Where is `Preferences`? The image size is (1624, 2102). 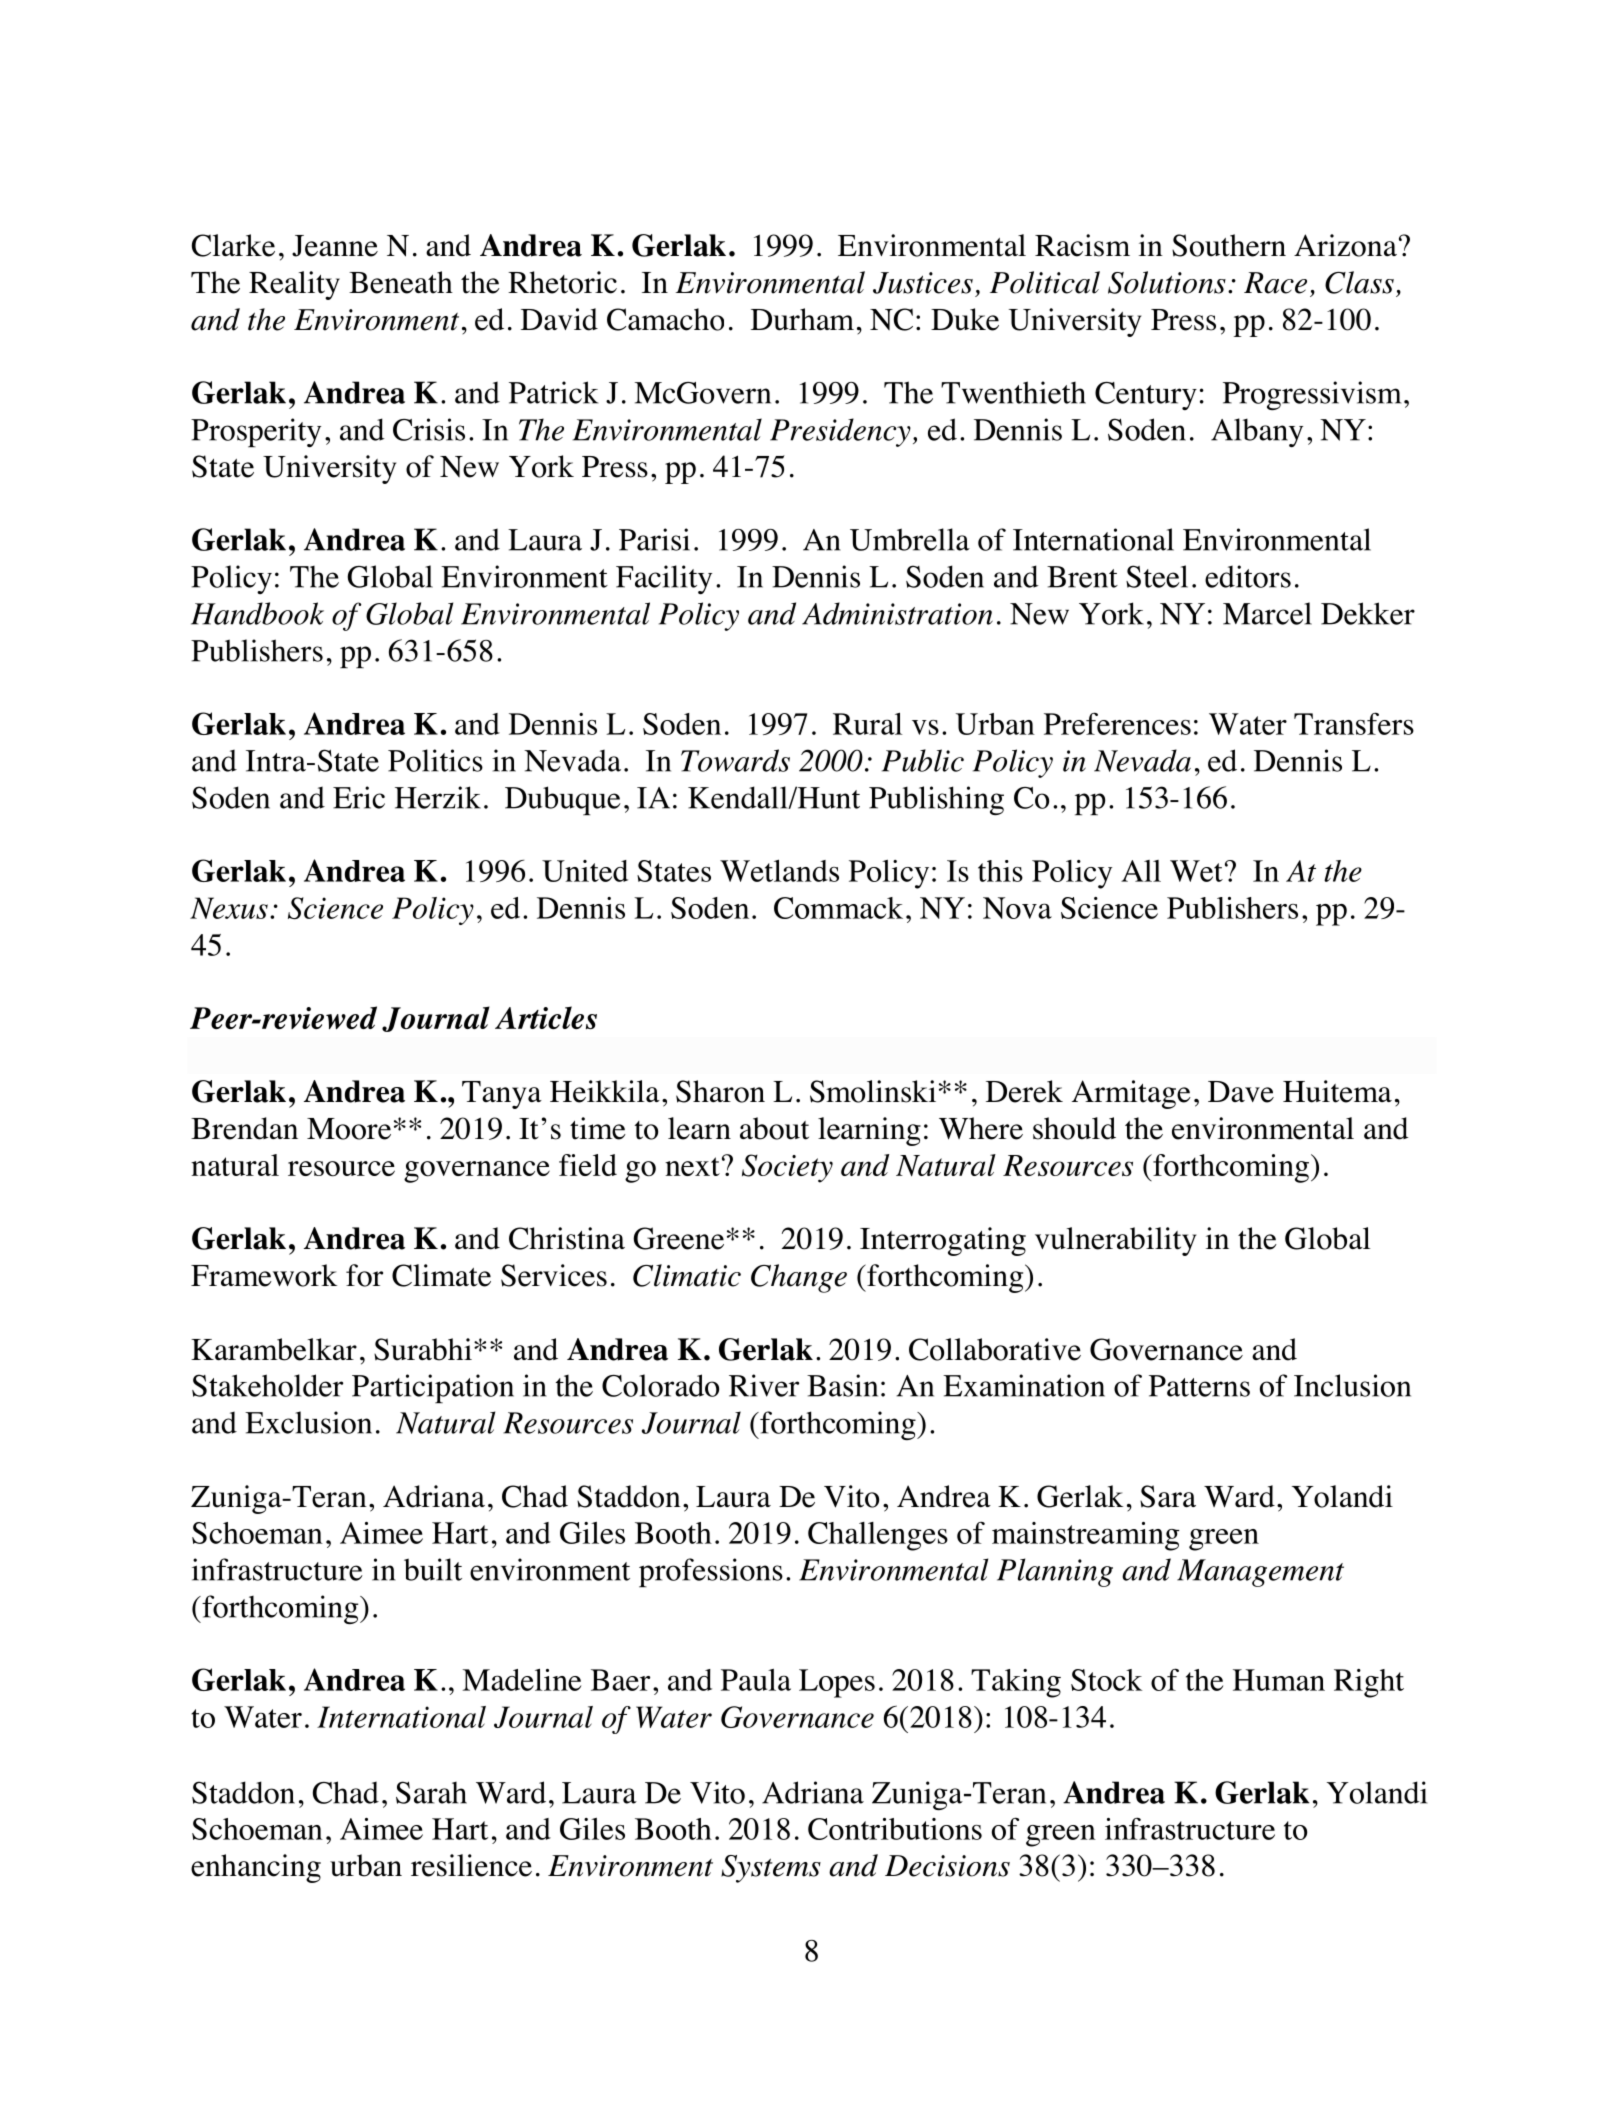 Preferences is located at coordinates (1117, 723).
